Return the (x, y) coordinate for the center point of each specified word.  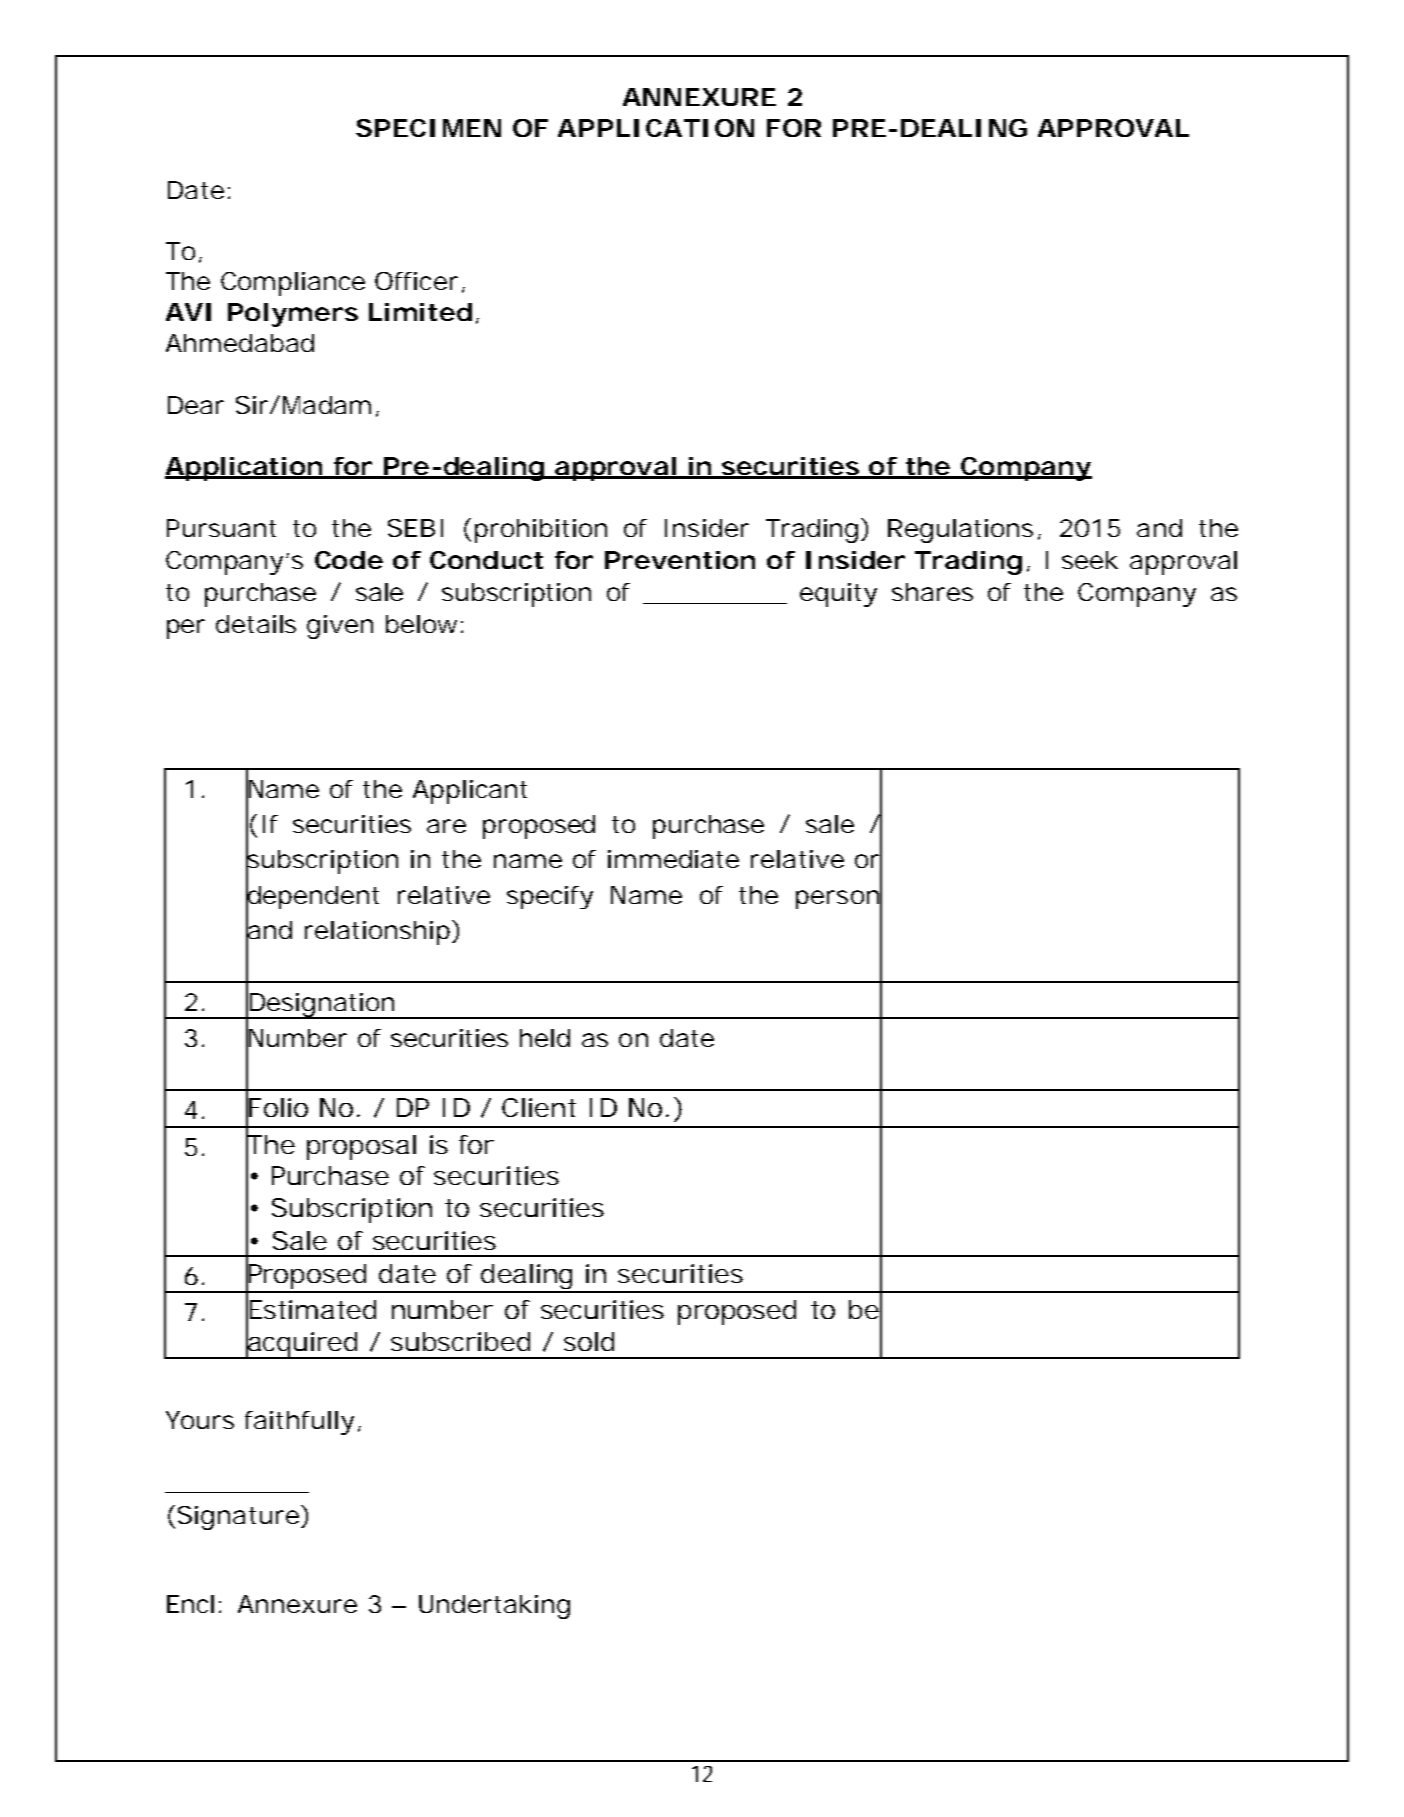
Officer (416, 281)
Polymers (293, 315)
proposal (361, 1147)
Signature (238, 1518)
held (545, 1038)
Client (539, 1107)
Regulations (960, 531)
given (340, 627)
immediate (673, 859)
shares (932, 592)
